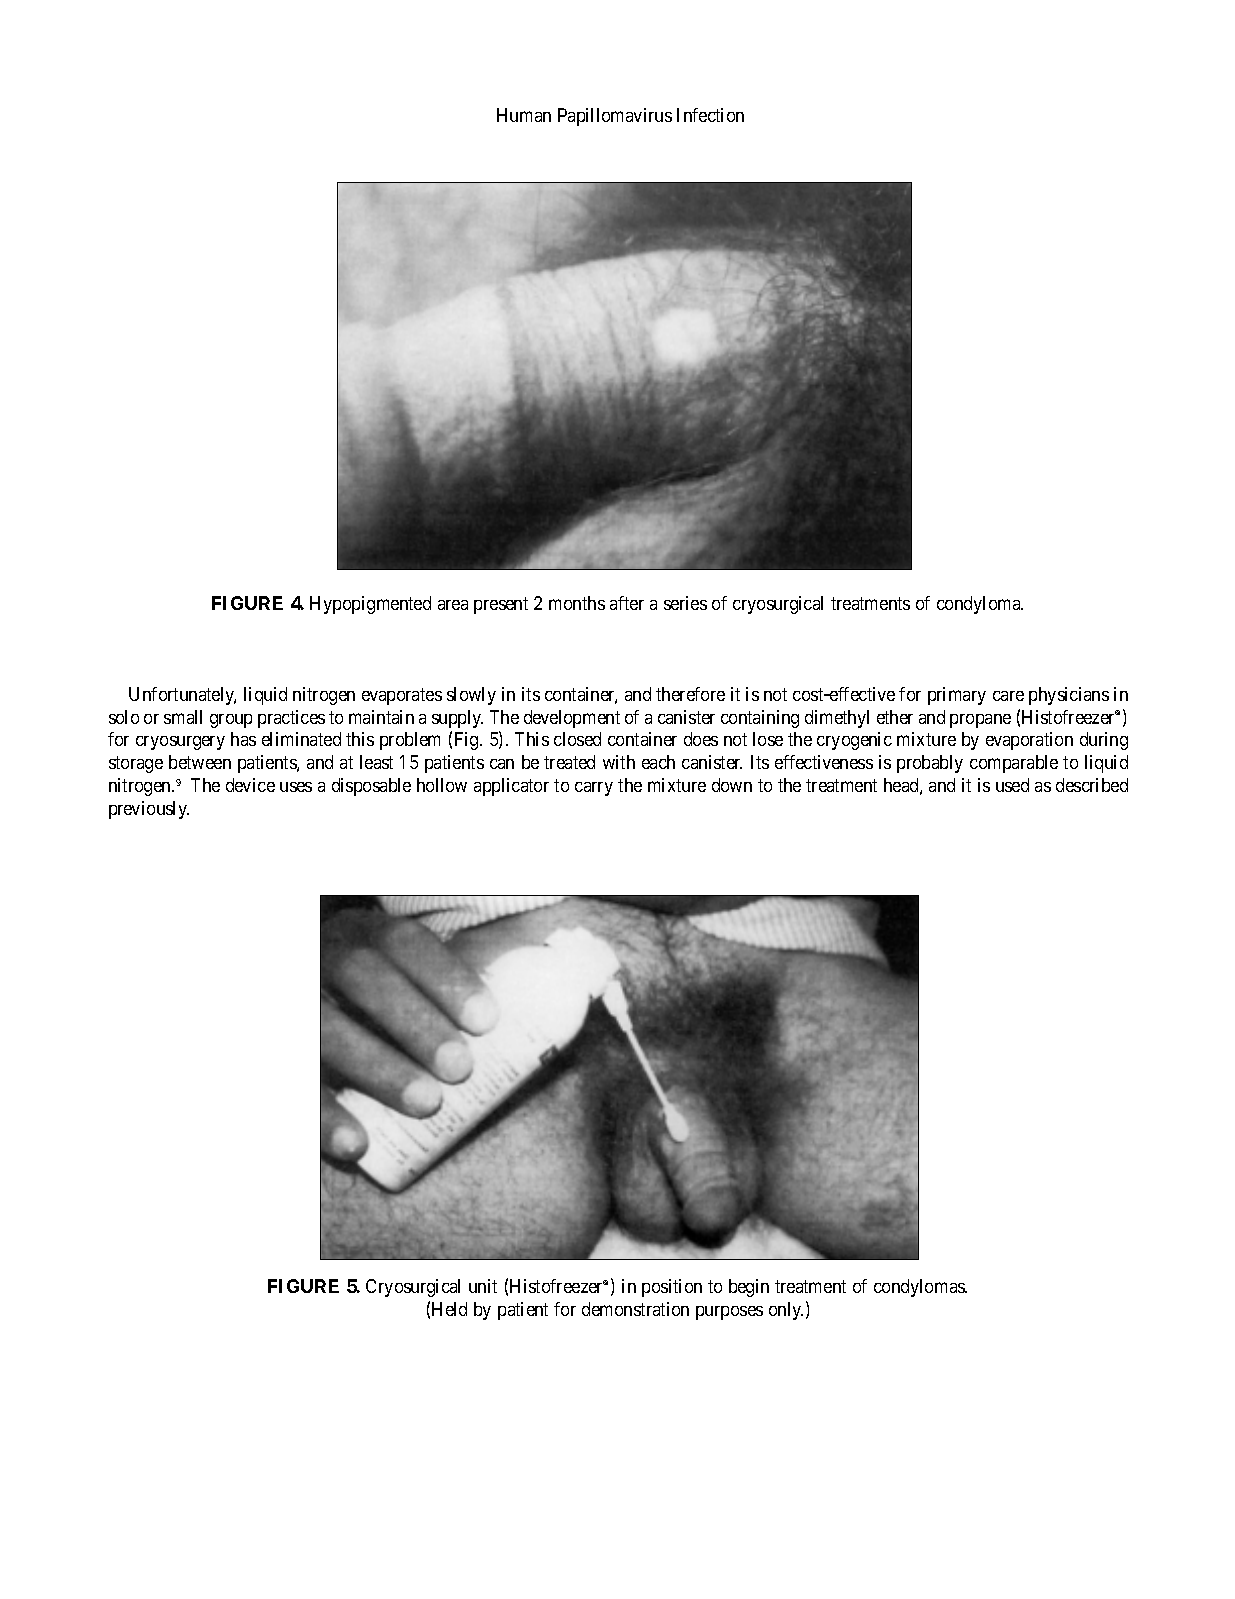  I want to click on Papillomavirus, so click(615, 117).
